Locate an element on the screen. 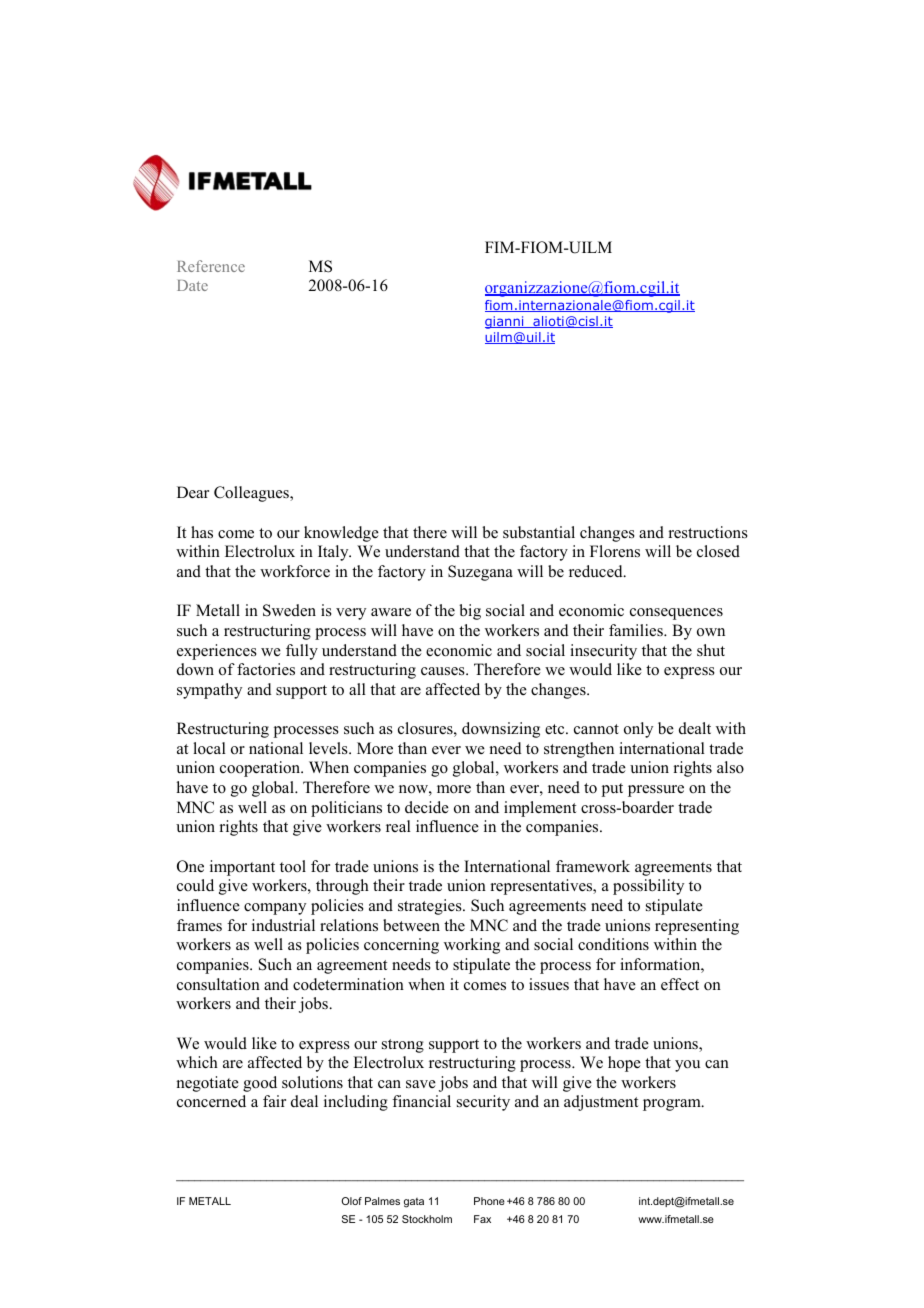 The image size is (924, 1308). cooperation is located at coordinates (261, 769).
